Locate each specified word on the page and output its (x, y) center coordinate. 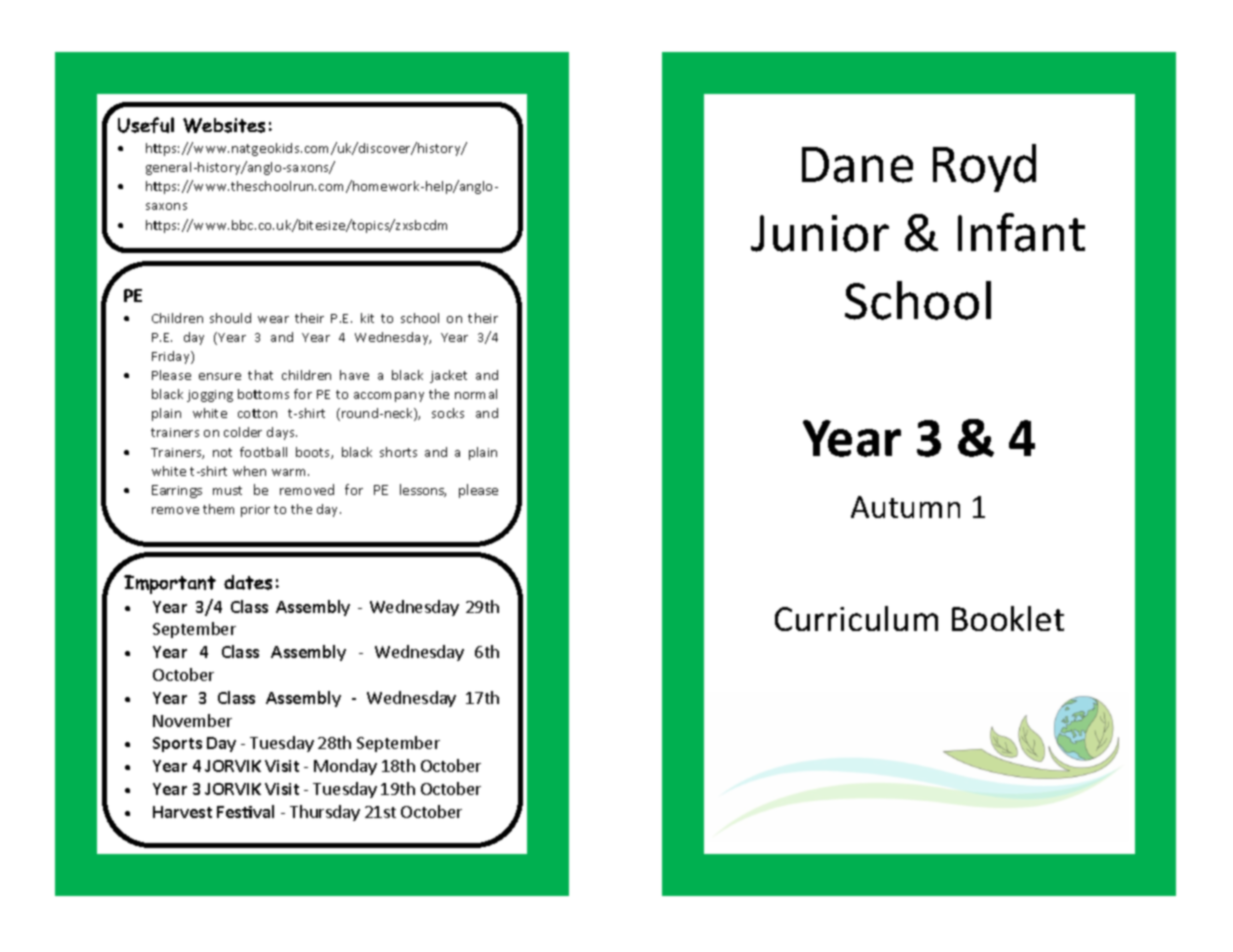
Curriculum (856, 618)
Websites (224, 125)
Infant (1021, 232)
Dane (857, 165)
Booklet (1008, 618)
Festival (245, 811)
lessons (423, 490)
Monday (345, 767)
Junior (820, 233)
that (260, 375)
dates (248, 582)
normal (476, 394)
